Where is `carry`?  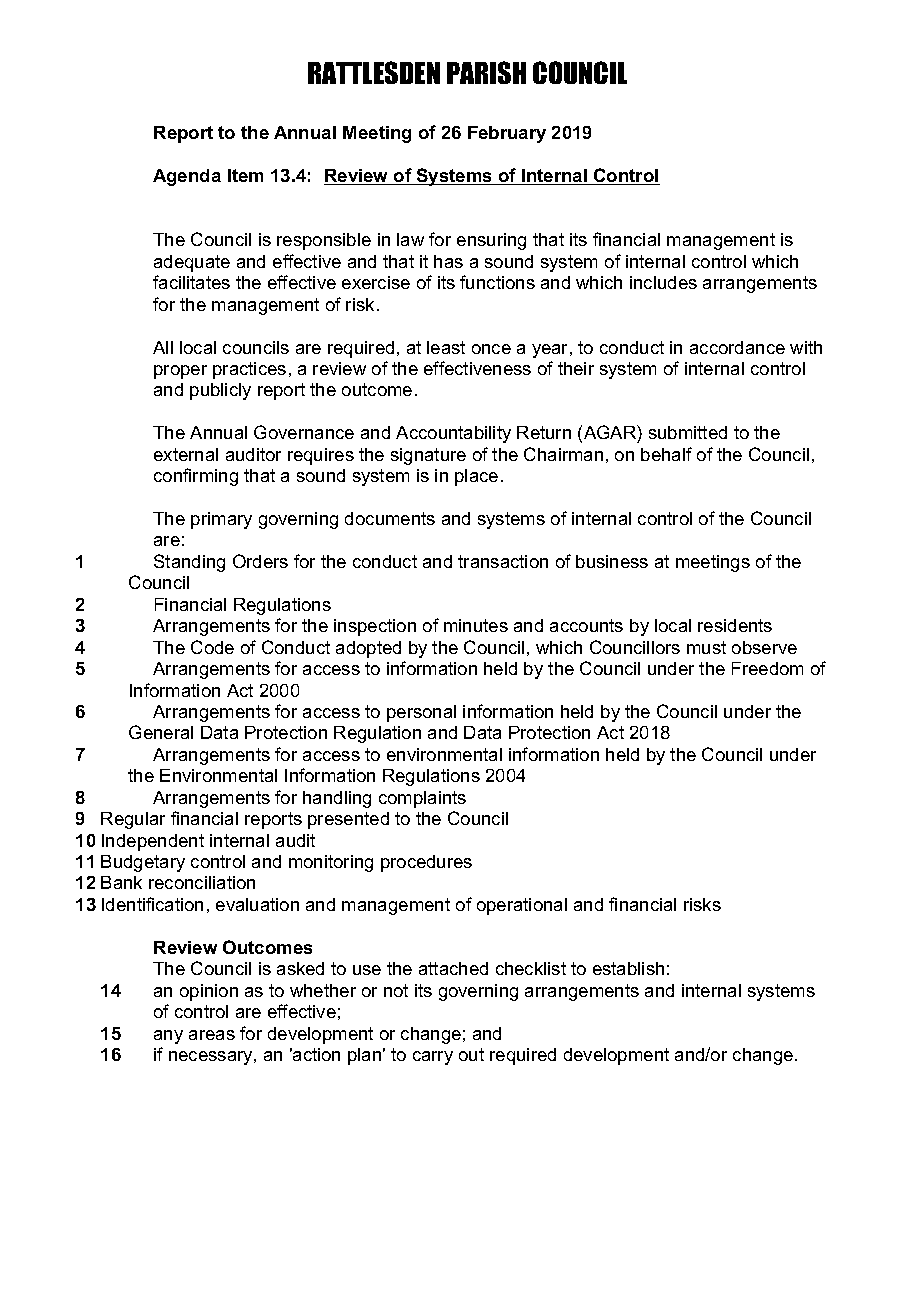
carry is located at coordinates (433, 1058).
